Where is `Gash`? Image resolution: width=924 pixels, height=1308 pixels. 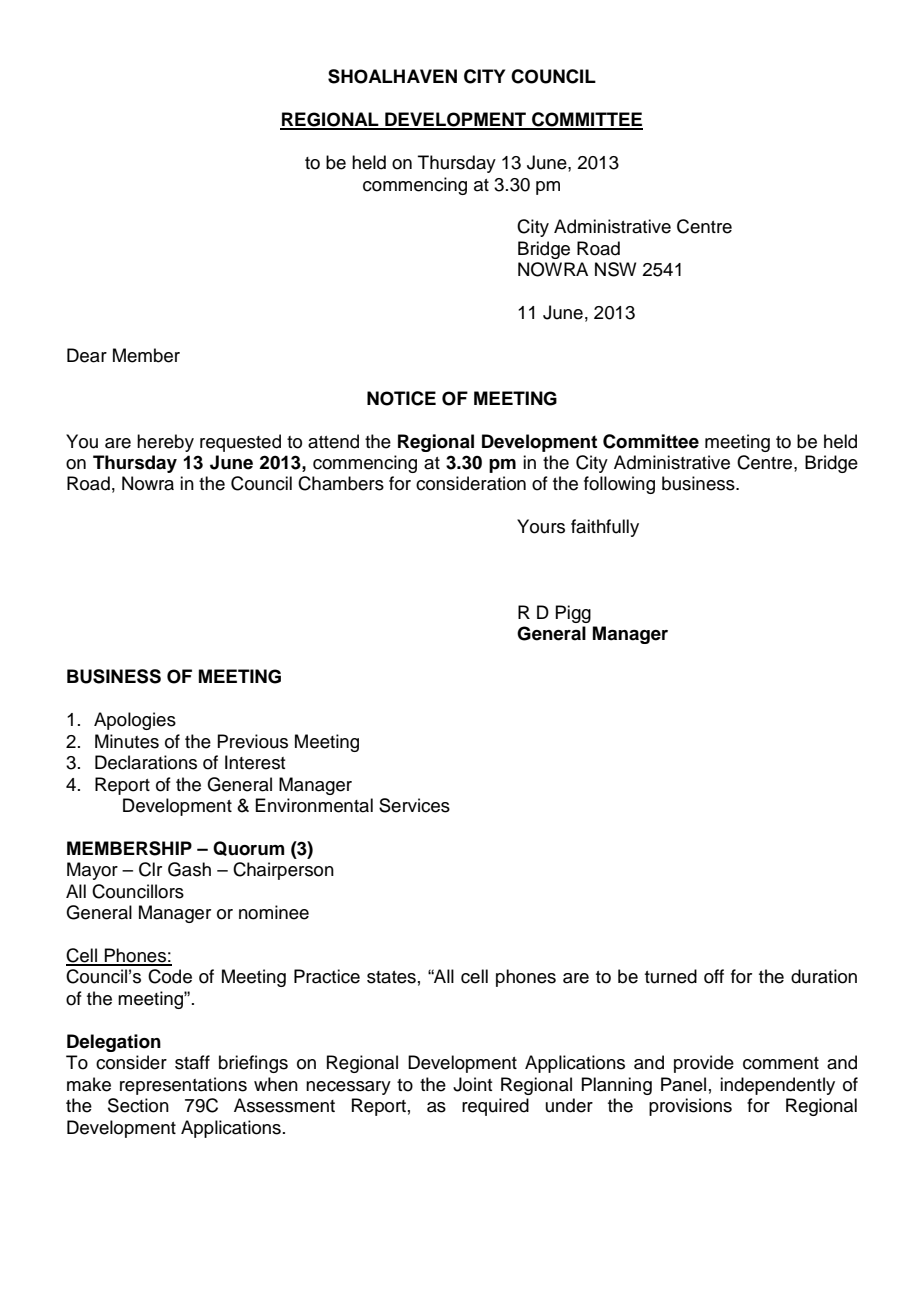
Gash is located at coordinates (189, 869).
